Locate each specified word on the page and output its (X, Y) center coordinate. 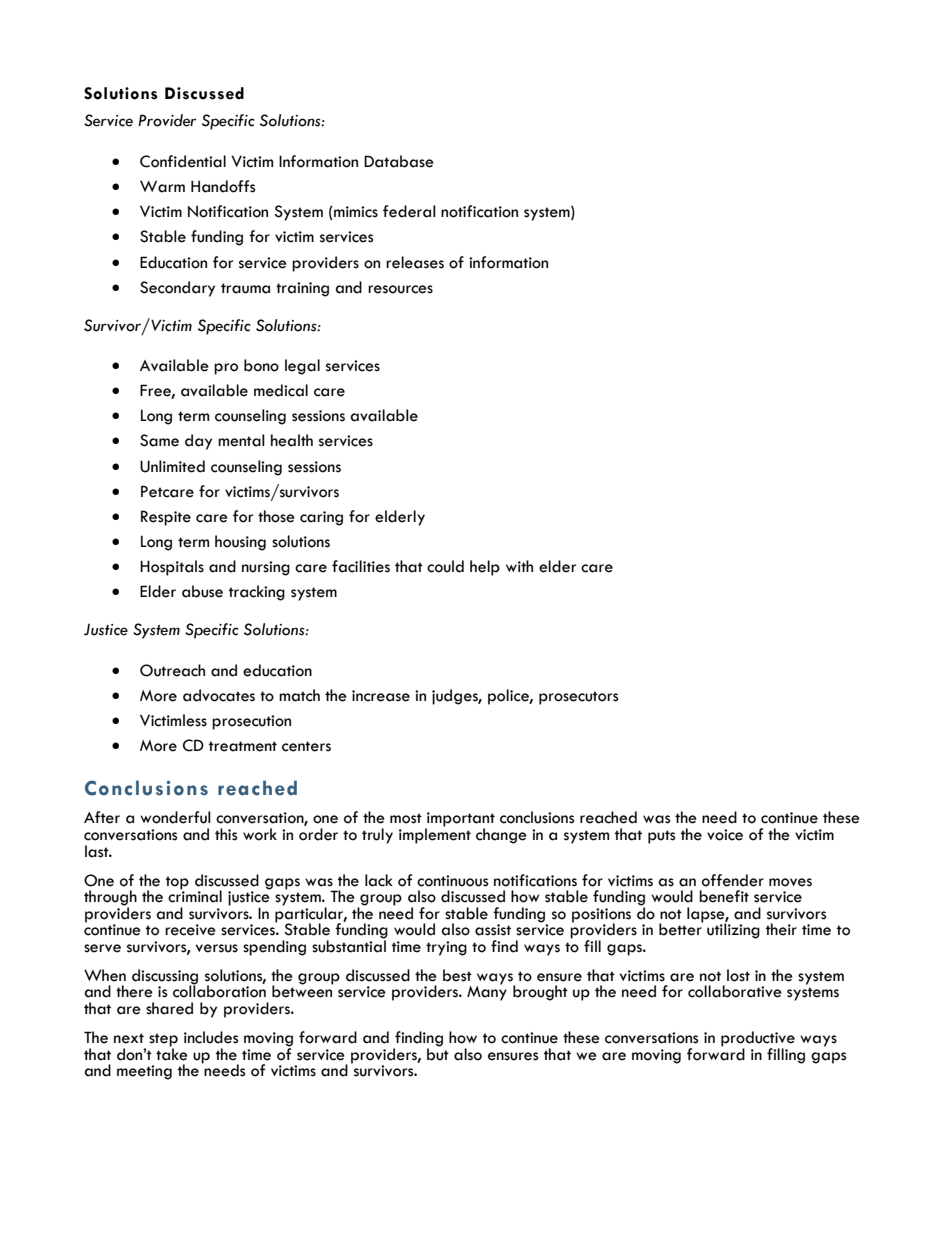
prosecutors (578, 698)
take (172, 1053)
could (445, 566)
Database (399, 161)
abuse (202, 591)
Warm (162, 186)
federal (409, 211)
